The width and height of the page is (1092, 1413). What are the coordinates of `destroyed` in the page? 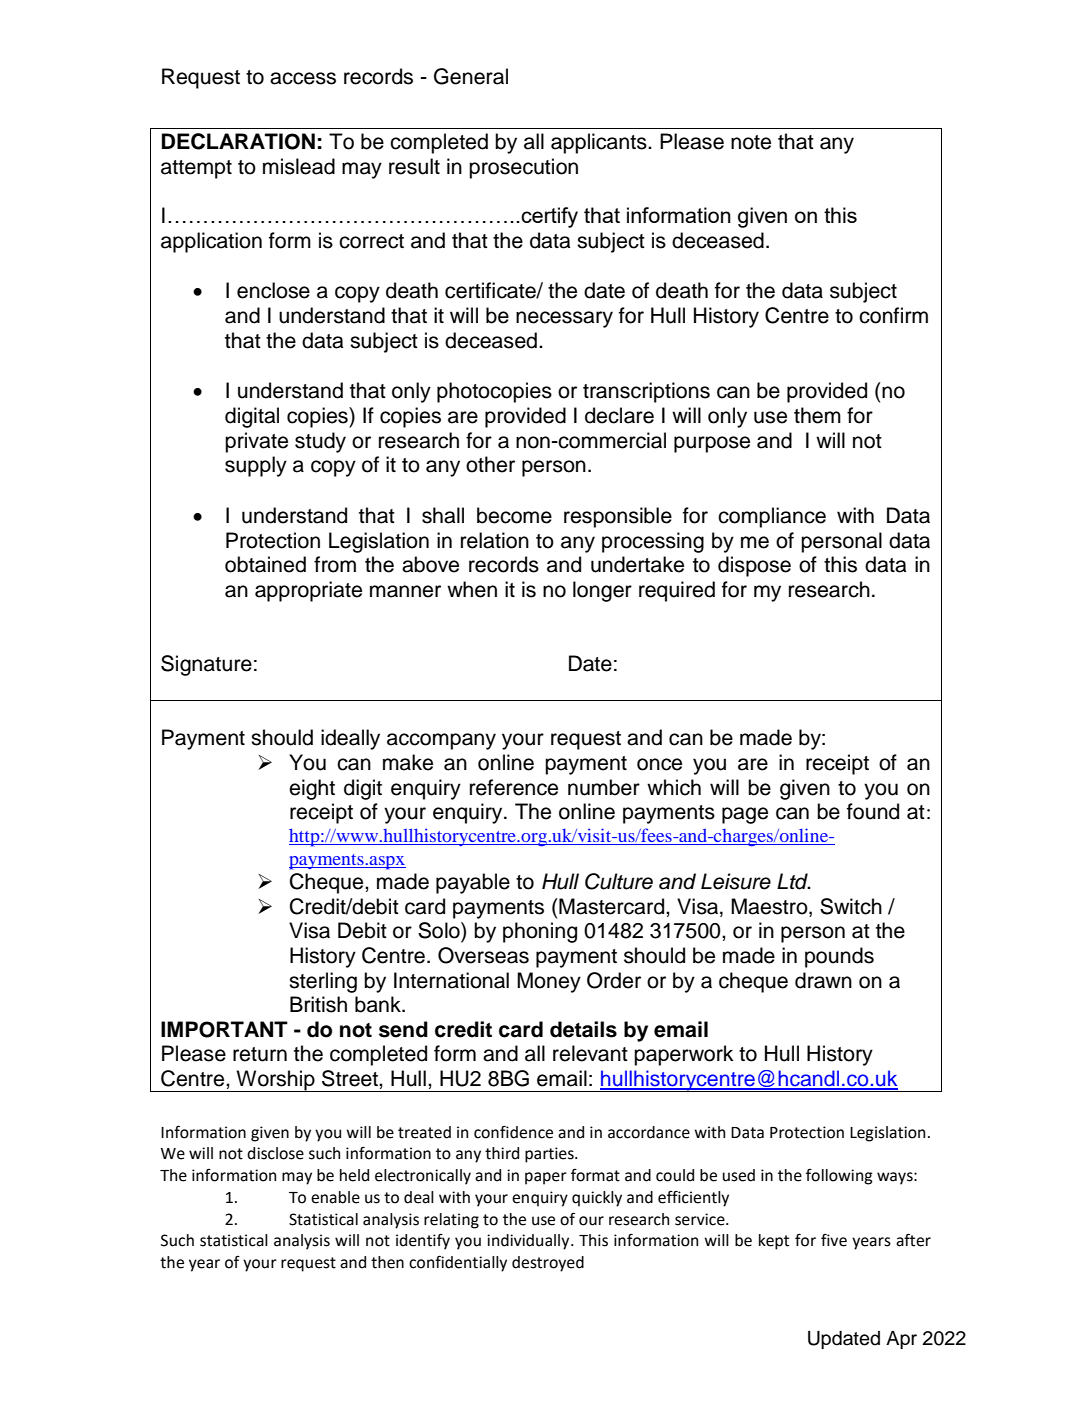 It's located at (548, 1264).
